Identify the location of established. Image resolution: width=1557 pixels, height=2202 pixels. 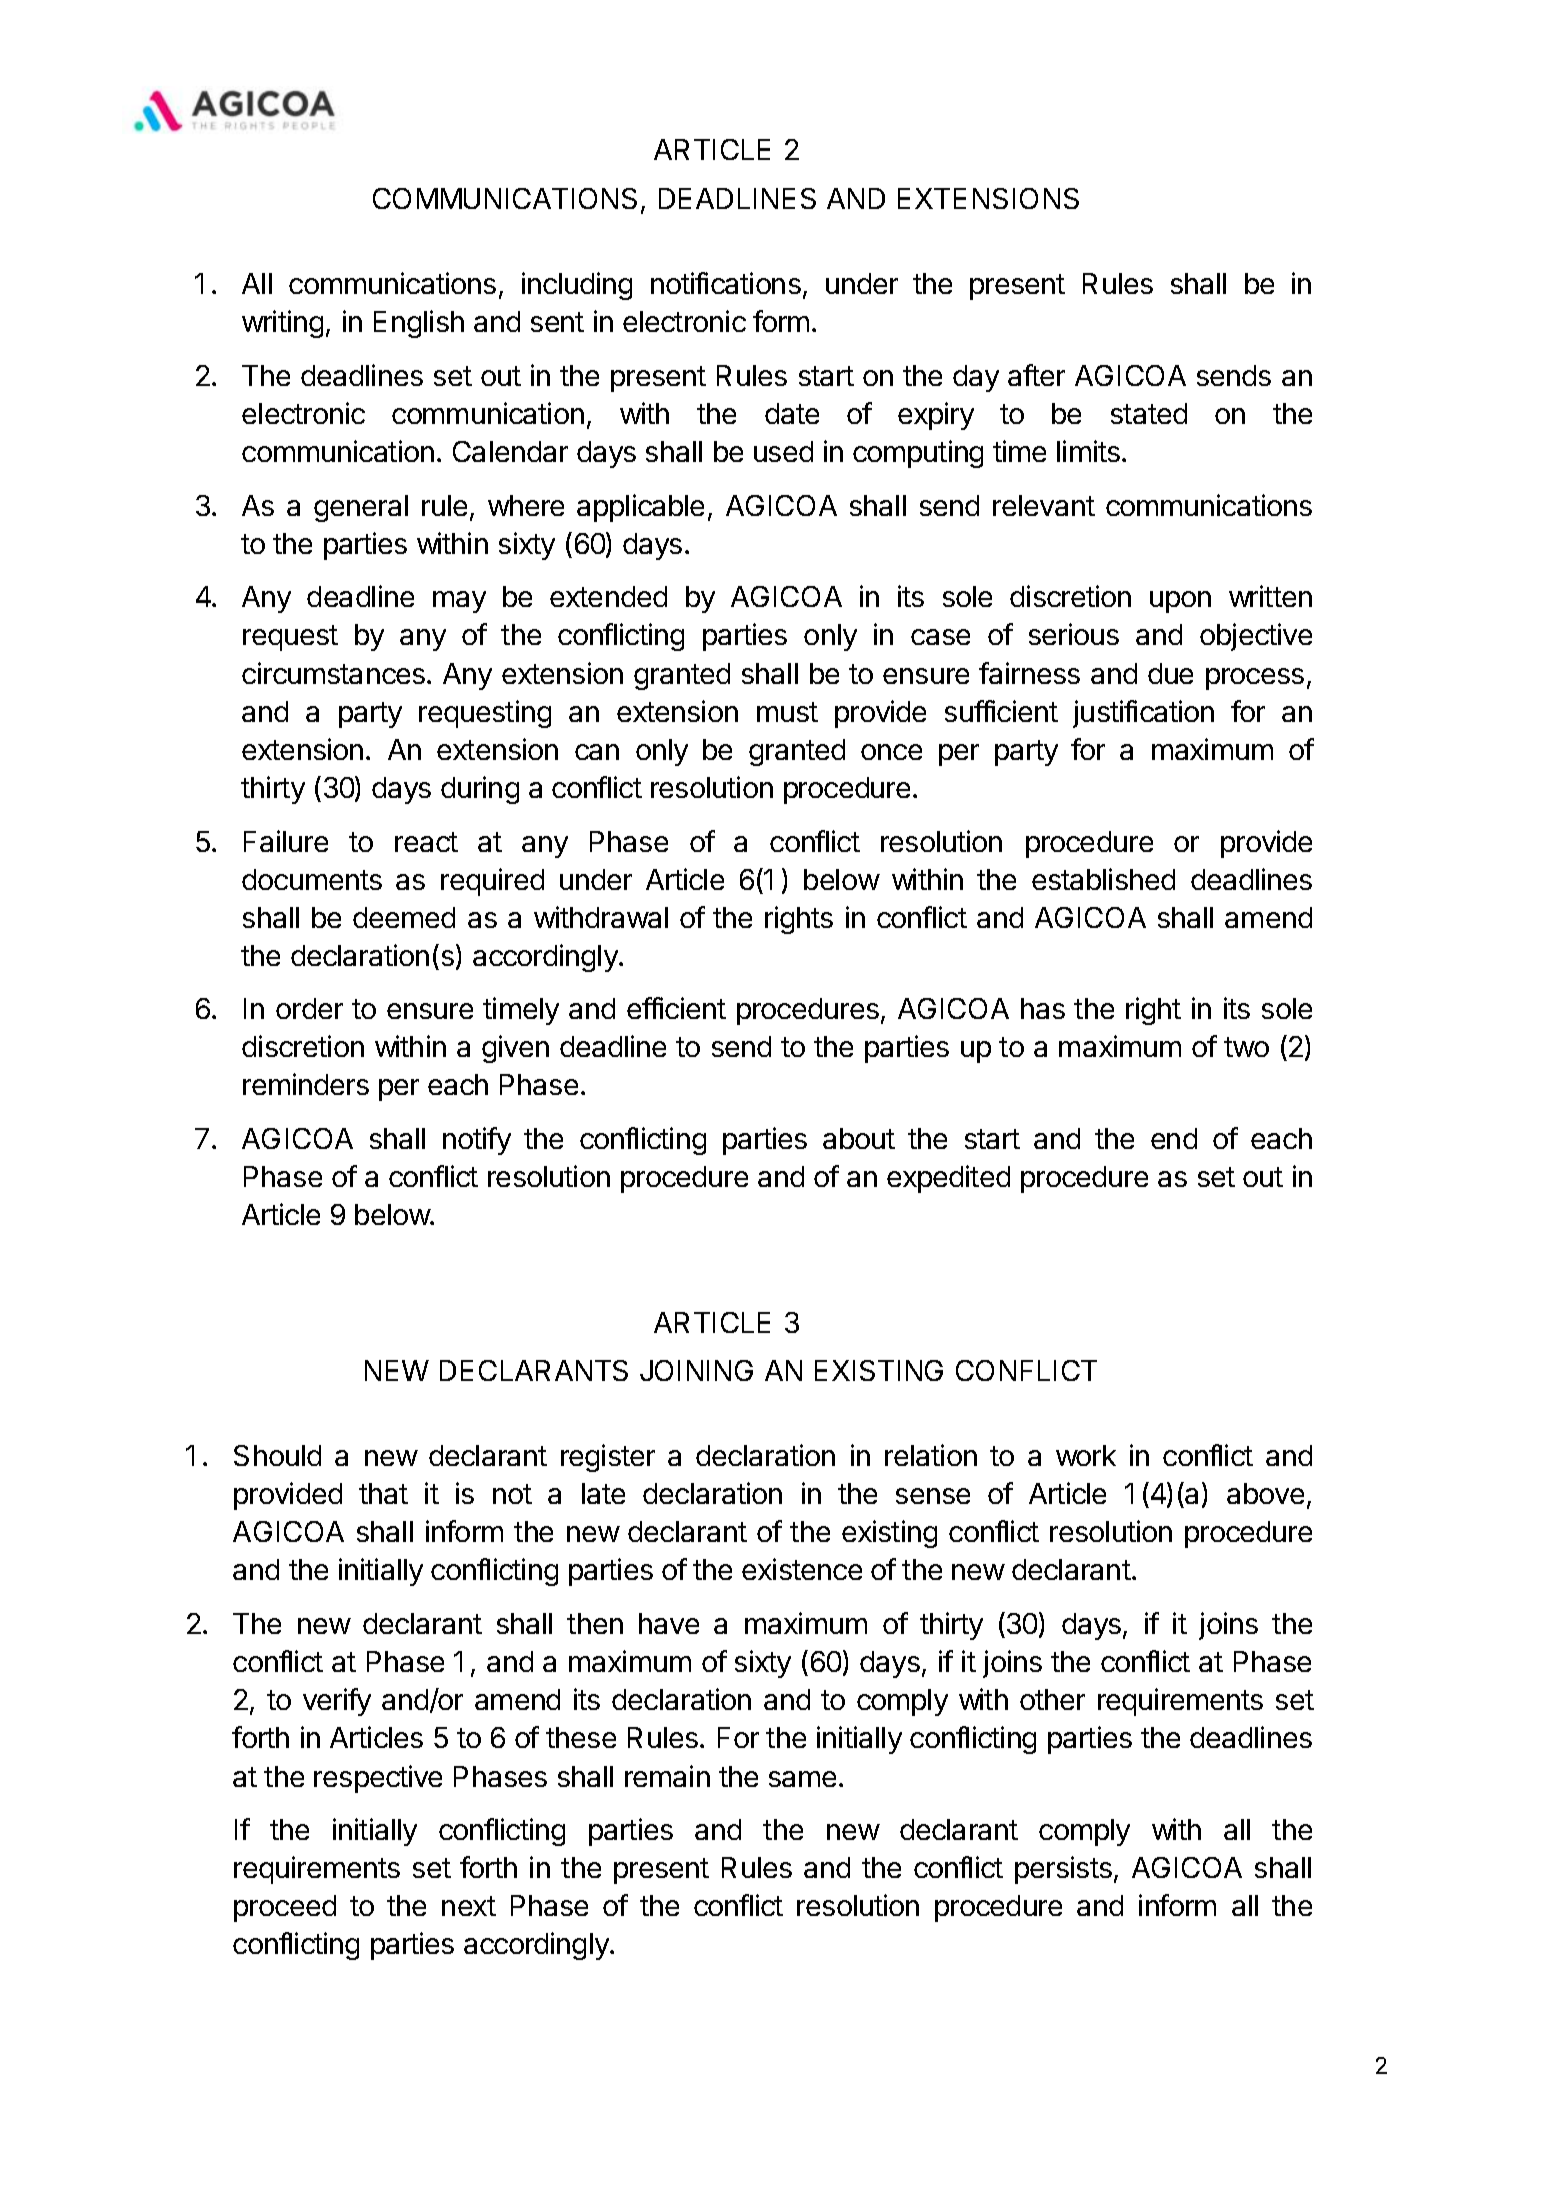
(1103, 879).
